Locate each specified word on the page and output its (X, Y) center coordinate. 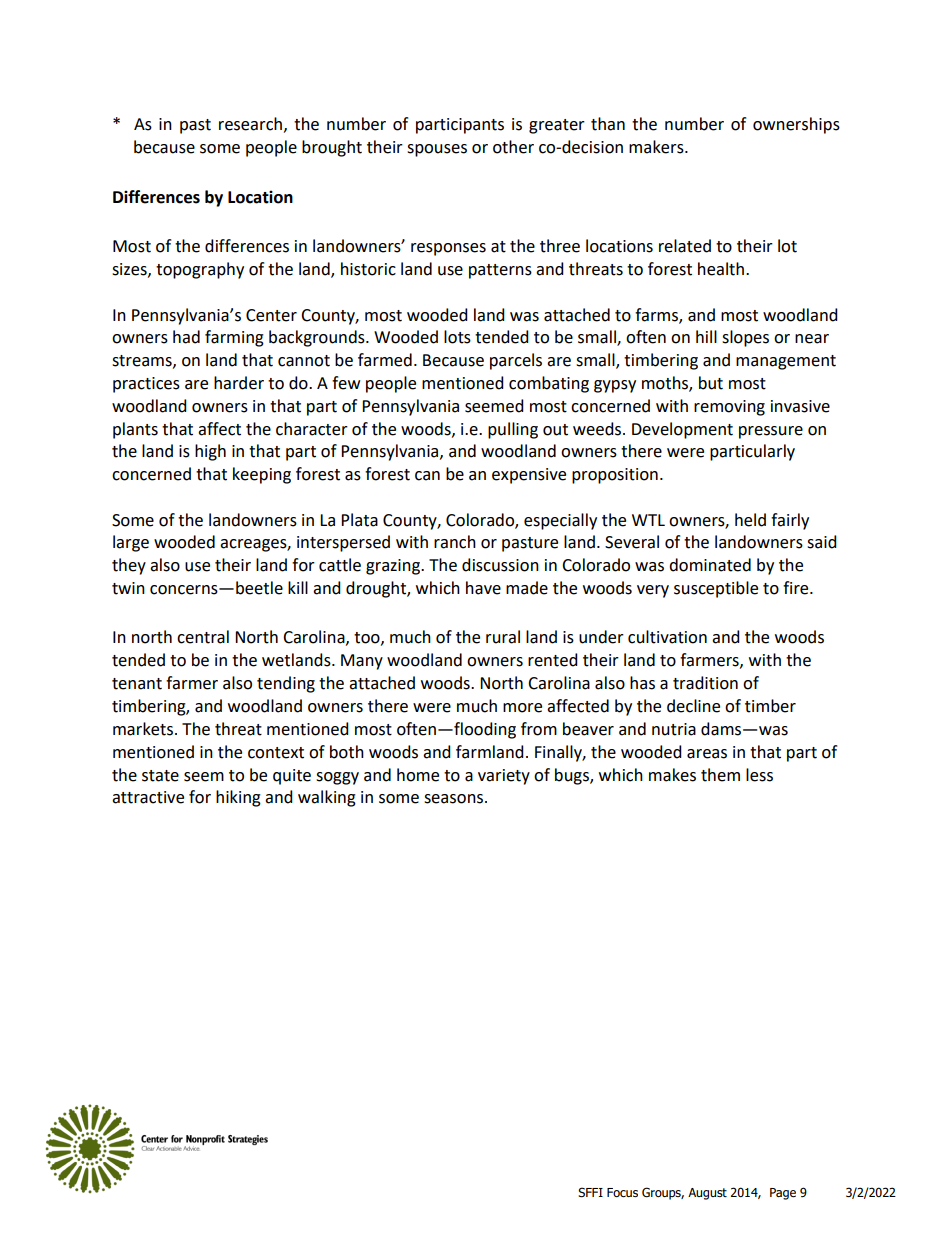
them (720, 775)
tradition (705, 683)
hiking (238, 798)
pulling (513, 430)
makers (657, 147)
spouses (437, 150)
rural (503, 637)
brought (332, 148)
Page (783, 1194)
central (203, 637)
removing (729, 408)
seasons (455, 799)
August (707, 1194)
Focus (622, 1193)
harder (239, 383)
